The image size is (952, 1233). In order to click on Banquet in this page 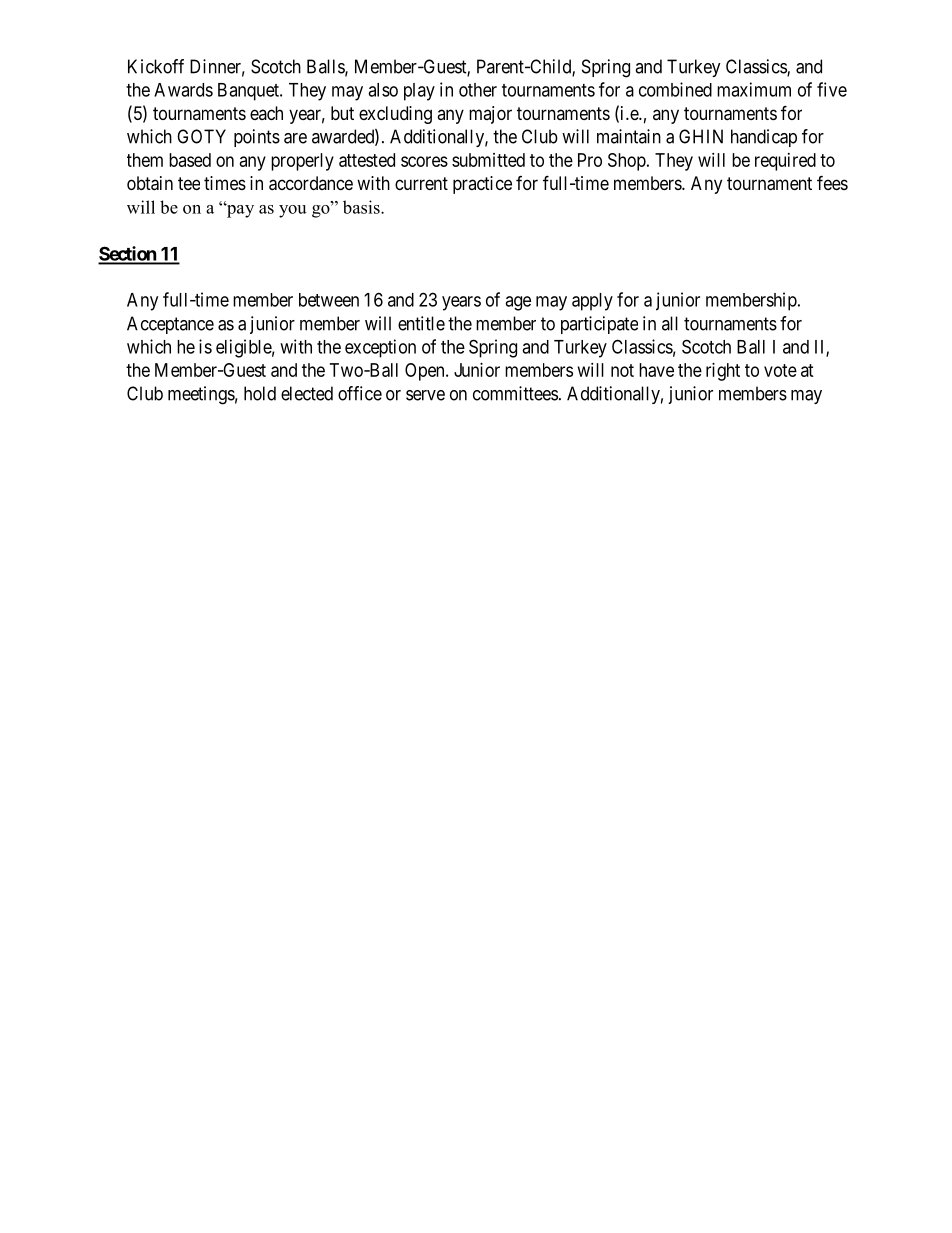, I will do `click(249, 92)`.
